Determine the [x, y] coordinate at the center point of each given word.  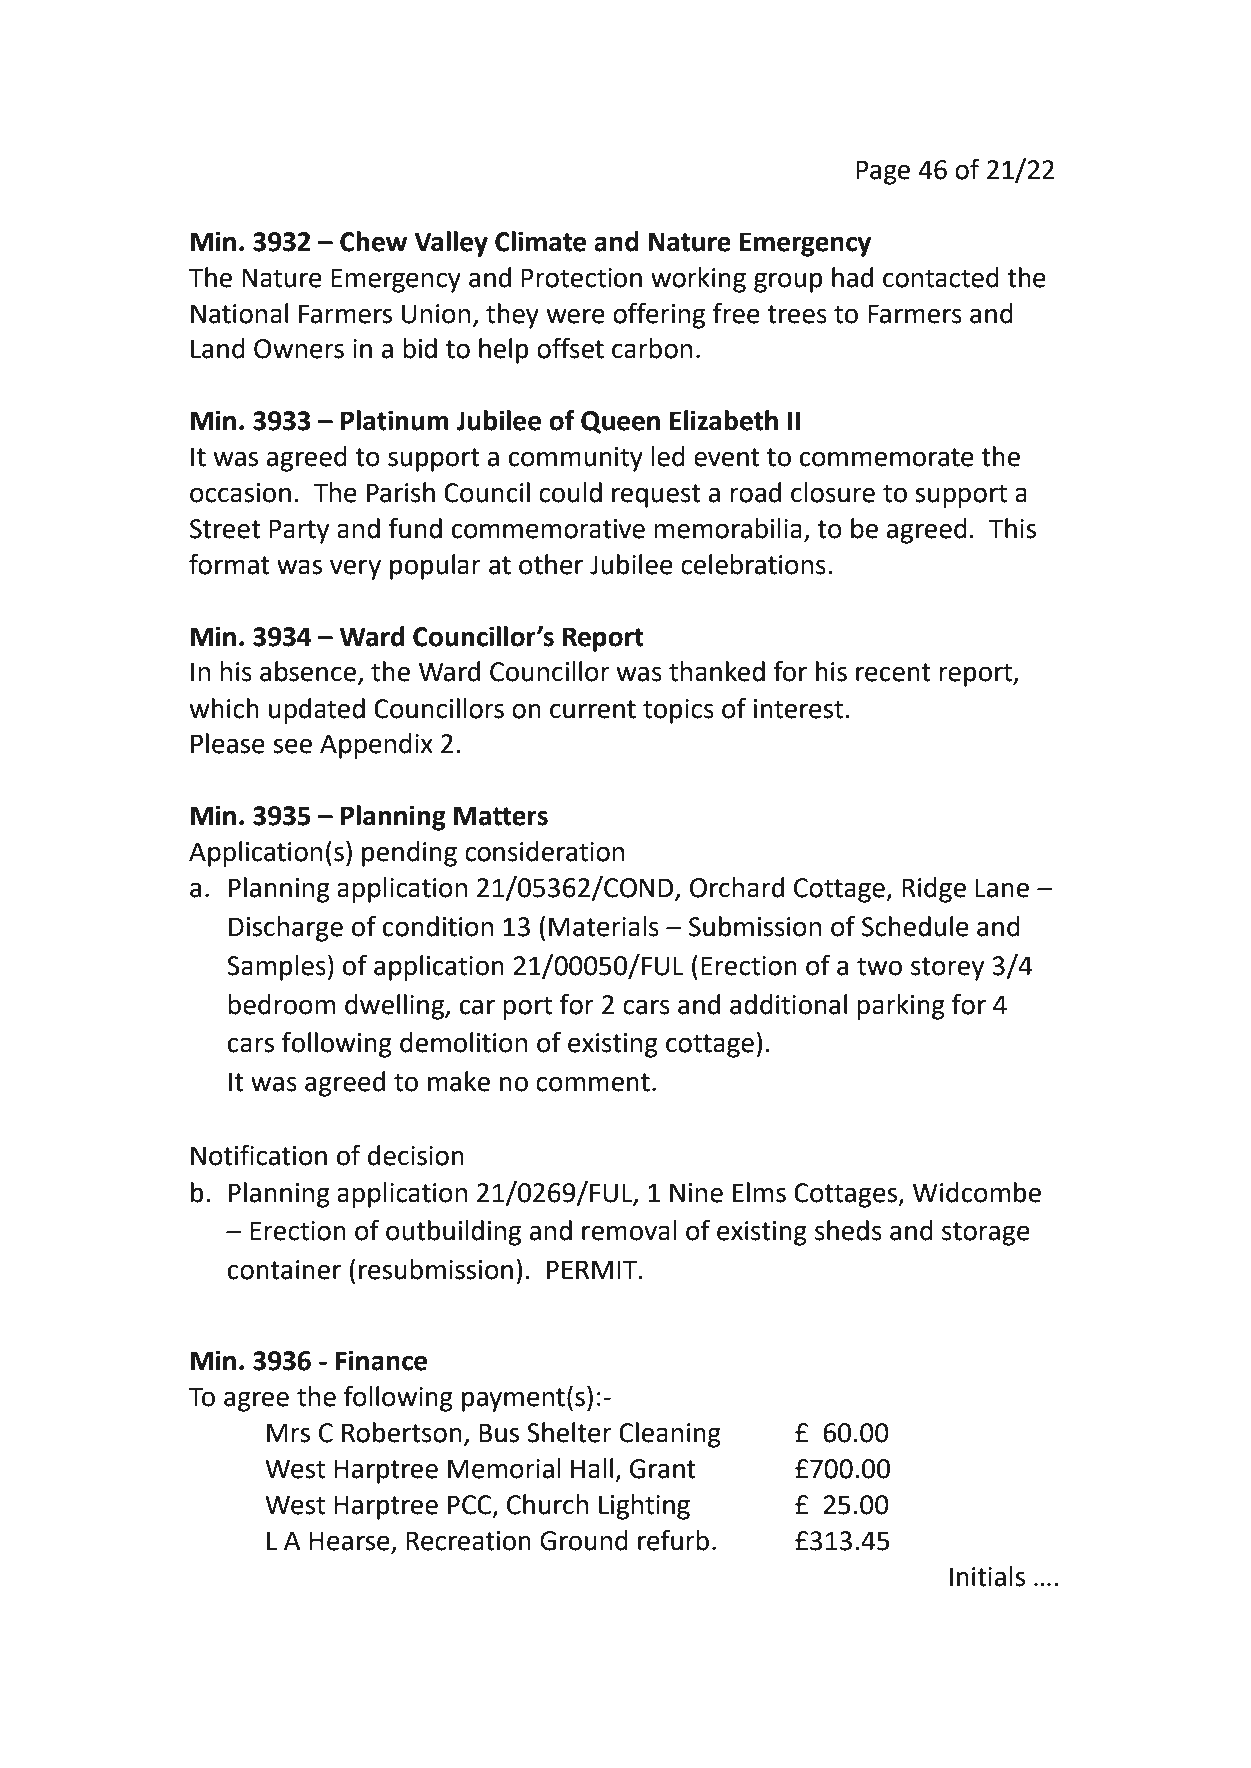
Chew [373, 241]
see [292, 746]
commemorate [887, 457]
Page [883, 172]
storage [986, 1234]
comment [593, 1082]
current [593, 709]
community [576, 459]
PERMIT [593, 1269]
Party [299, 531]
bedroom [281, 1004]
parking [901, 1007]
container [284, 1270]
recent [893, 672]
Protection [581, 278]
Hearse [350, 1542]
